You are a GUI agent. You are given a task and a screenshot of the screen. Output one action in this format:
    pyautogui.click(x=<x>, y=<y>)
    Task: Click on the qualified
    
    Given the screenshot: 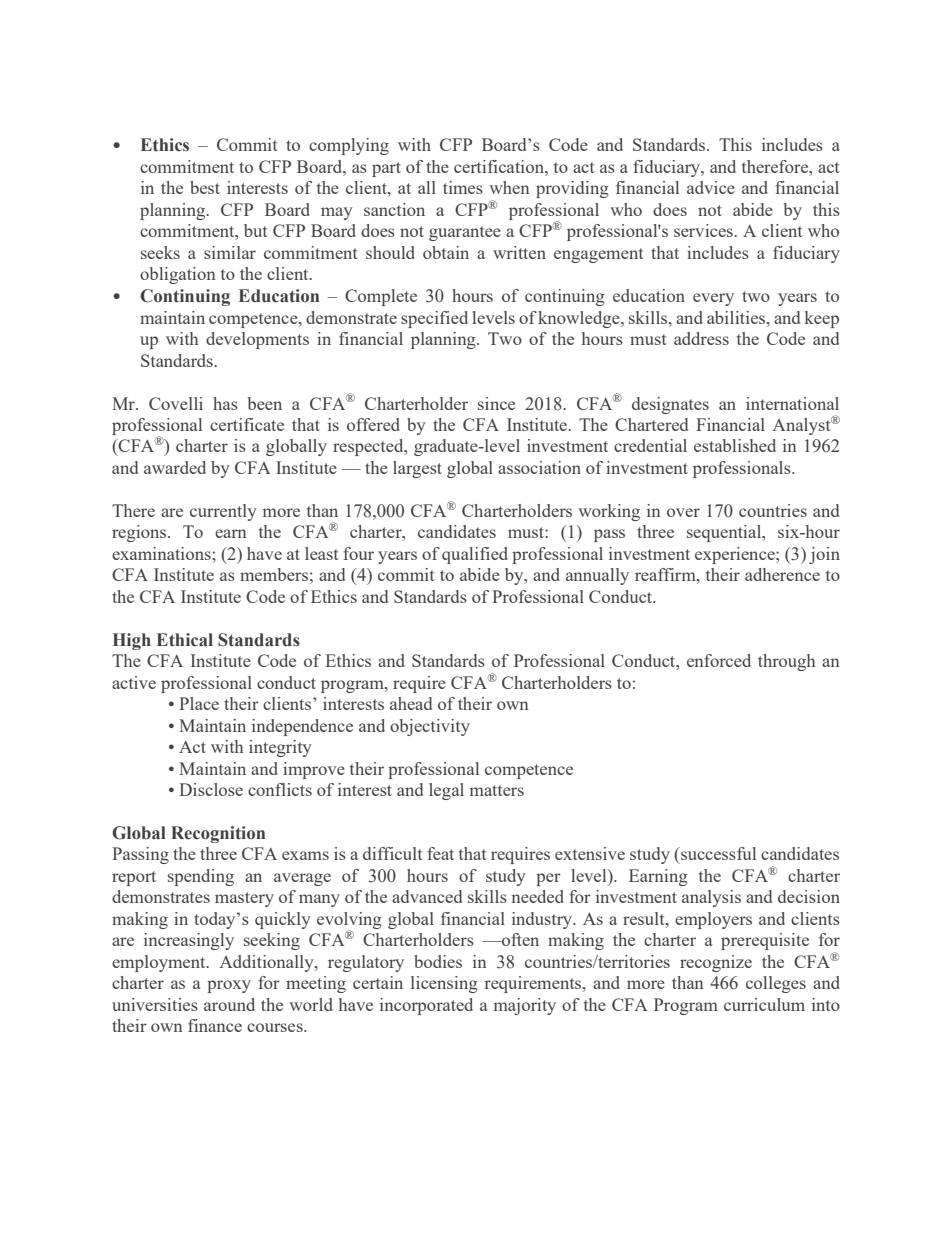 What is the action you would take?
    pyautogui.click(x=475, y=555)
